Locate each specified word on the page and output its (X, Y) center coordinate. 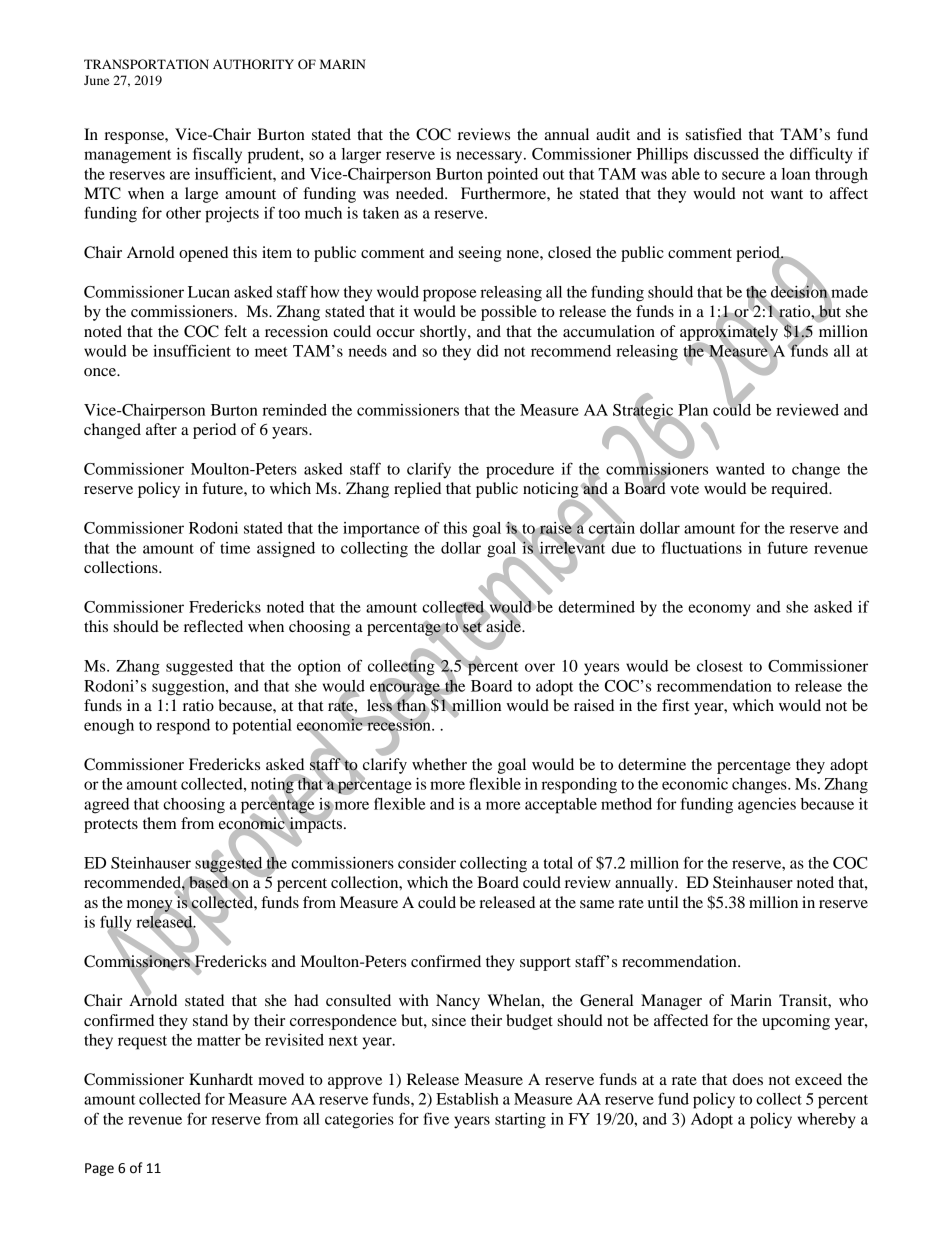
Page (99, 1169)
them (160, 823)
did (488, 351)
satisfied (714, 134)
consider (427, 863)
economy (719, 610)
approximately (729, 333)
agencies (767, 806)
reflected (213, 626)
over (540, 667)
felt (235, 331)
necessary (490, 157)
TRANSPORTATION (146, 64)
